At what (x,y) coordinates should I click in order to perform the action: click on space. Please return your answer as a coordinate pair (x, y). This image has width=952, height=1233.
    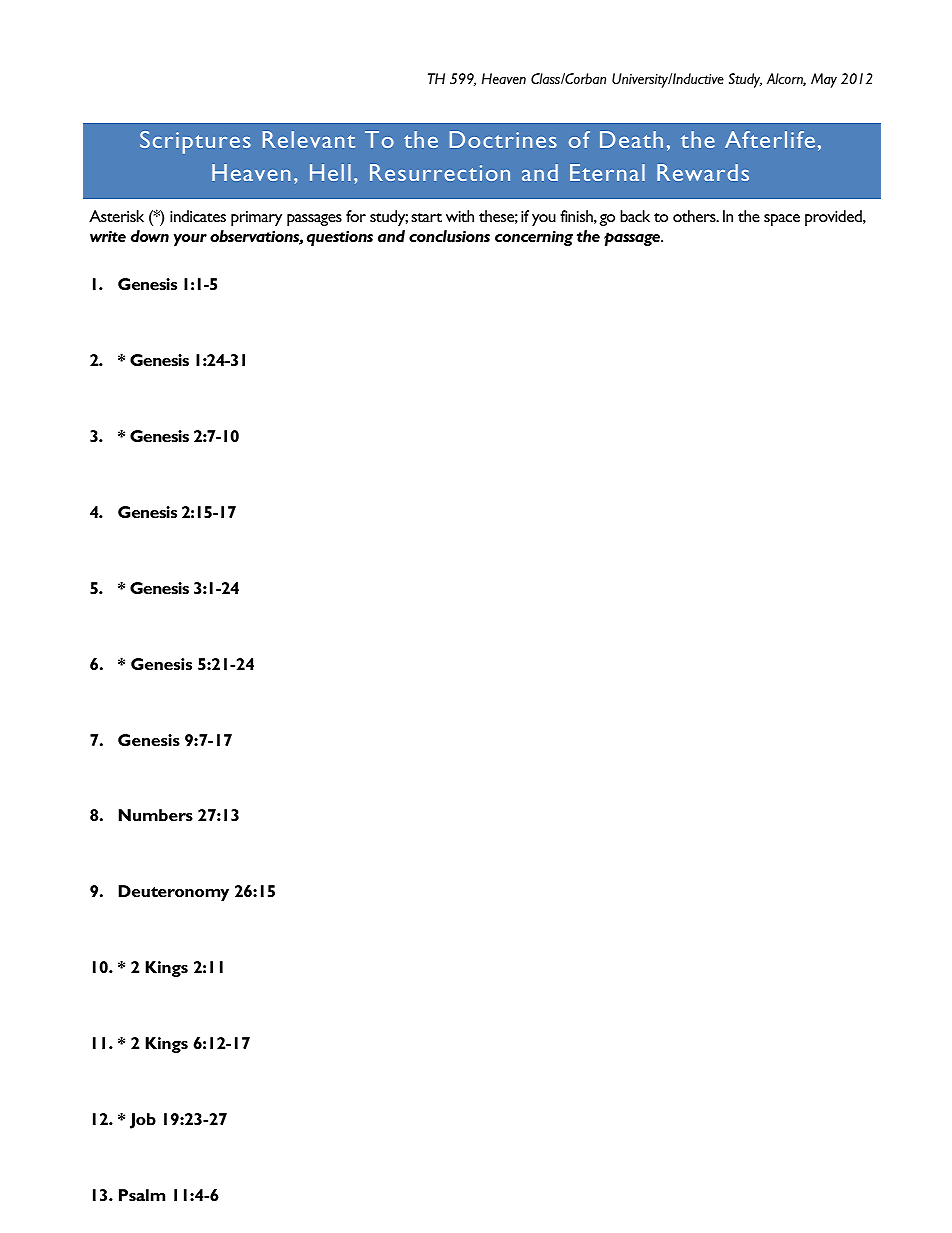
    Looking at the image, I should click on (782, 220).
